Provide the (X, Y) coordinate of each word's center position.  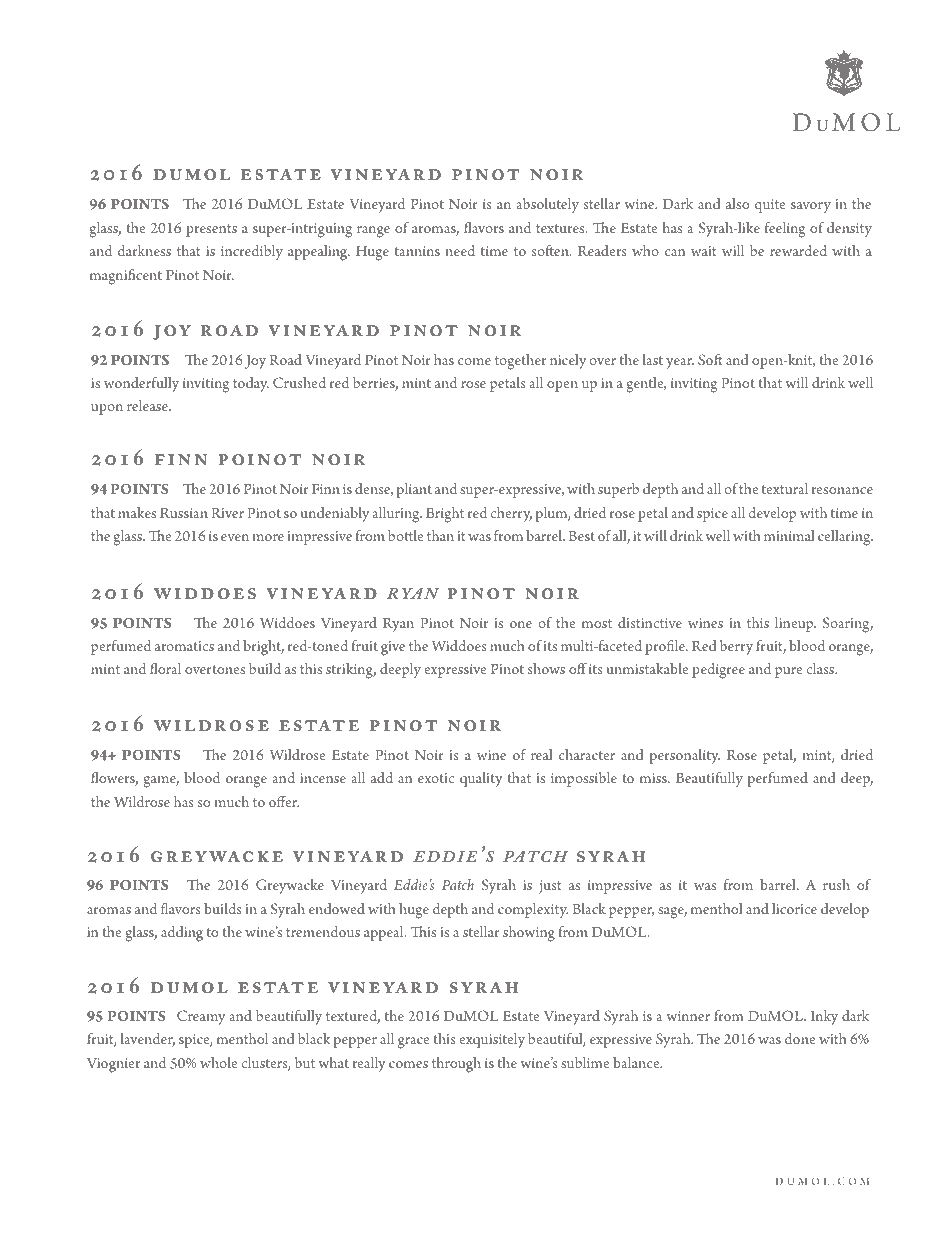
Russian (184, 513)
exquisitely (492, 1040)
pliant (414, 490)
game (161, 782)
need (460, 250)
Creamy (201, 1017)
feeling (785, 230)
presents (211, 230)
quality (481, 779)
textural (785, 488)
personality (684, 756)
